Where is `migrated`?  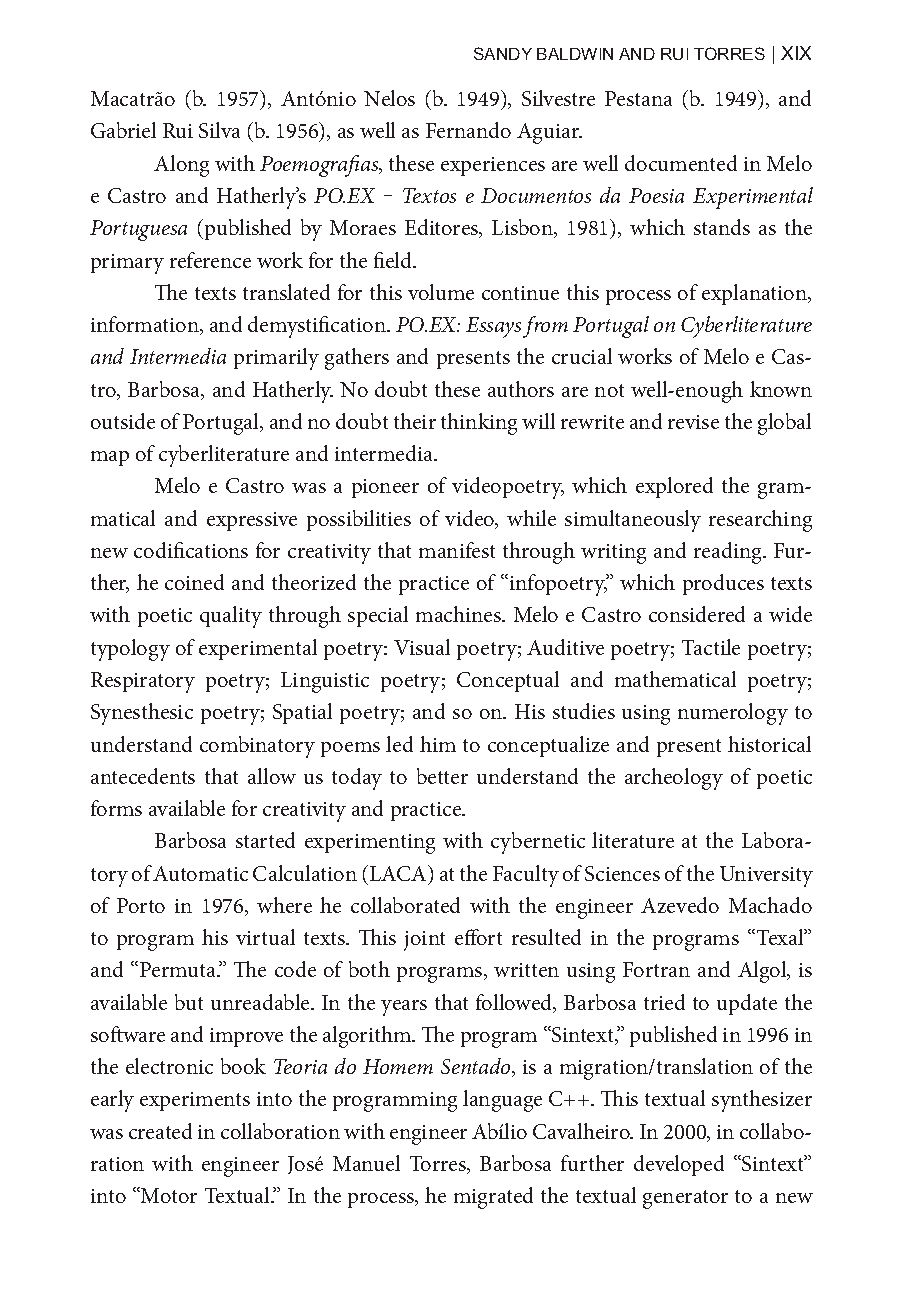
migrated is located at coordinates (493, 1198).
